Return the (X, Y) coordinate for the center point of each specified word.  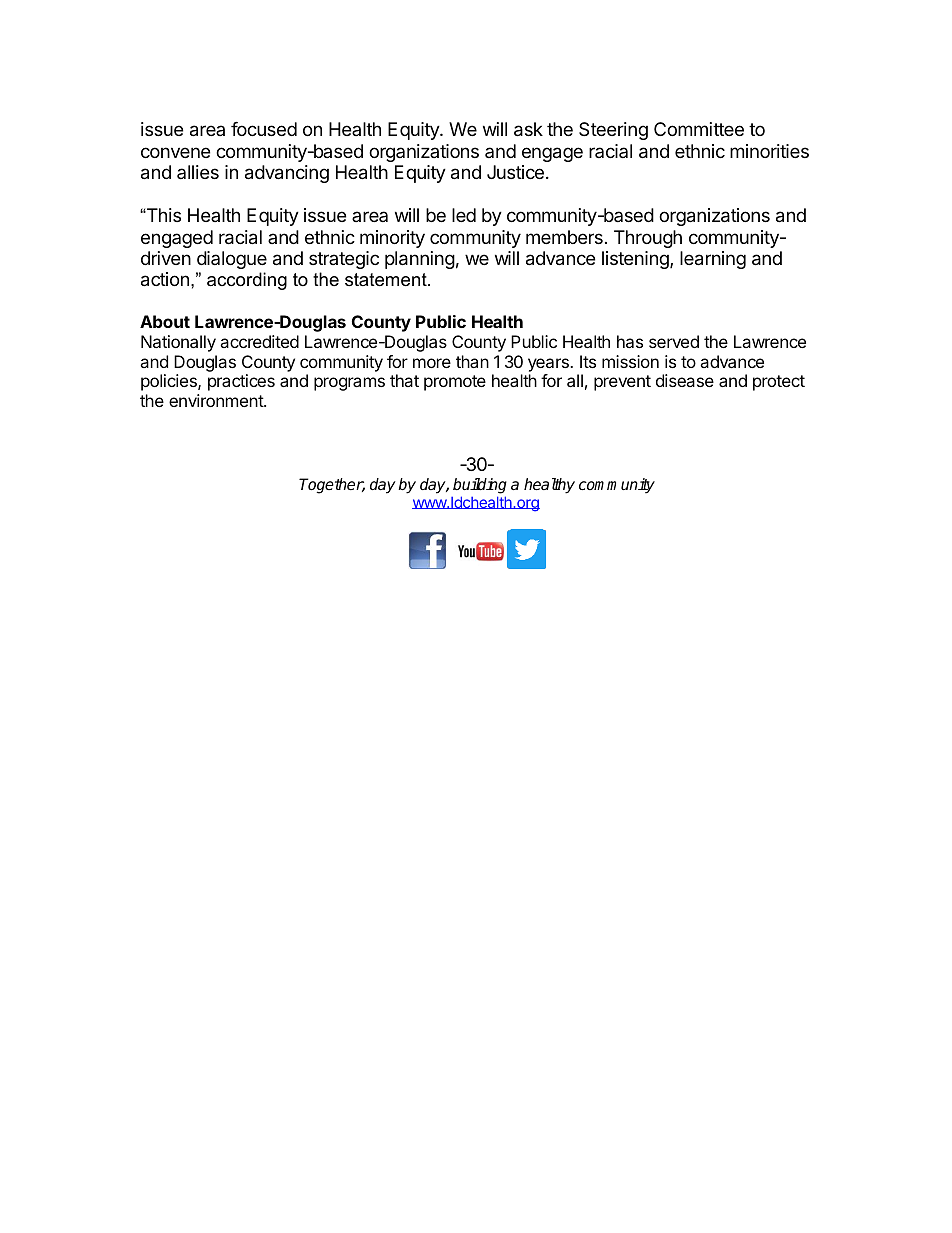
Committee (699, 129)
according (247, 281)
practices (241, 382)
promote (455, 383)
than (472, 361)
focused (264, 129)
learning (713, 260)
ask (528, 129)
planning (420, 260)
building (480, 486)
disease (685, 380)
